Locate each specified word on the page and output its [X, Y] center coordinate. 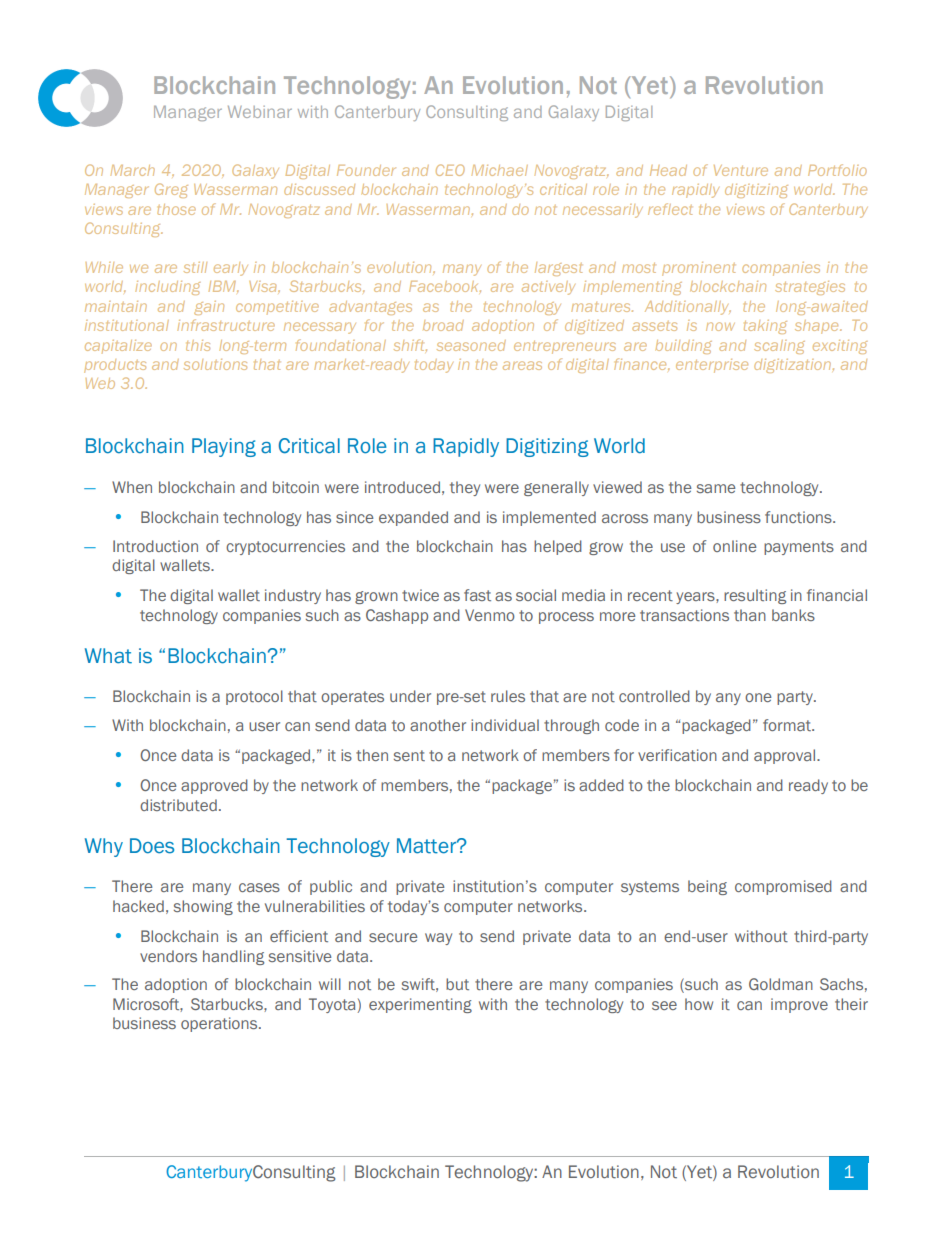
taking [765, 327]
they [465, 488]
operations [220, 1024]
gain [209, 308]
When [132, 487]
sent [409, 755]
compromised [783, 887]
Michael [500, 170]
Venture [741, 170]
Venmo [490, 615]
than [750, 615]
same [716, 488]
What [108, 656]
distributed [178, 805]
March [133, 170]
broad [443, 325]
